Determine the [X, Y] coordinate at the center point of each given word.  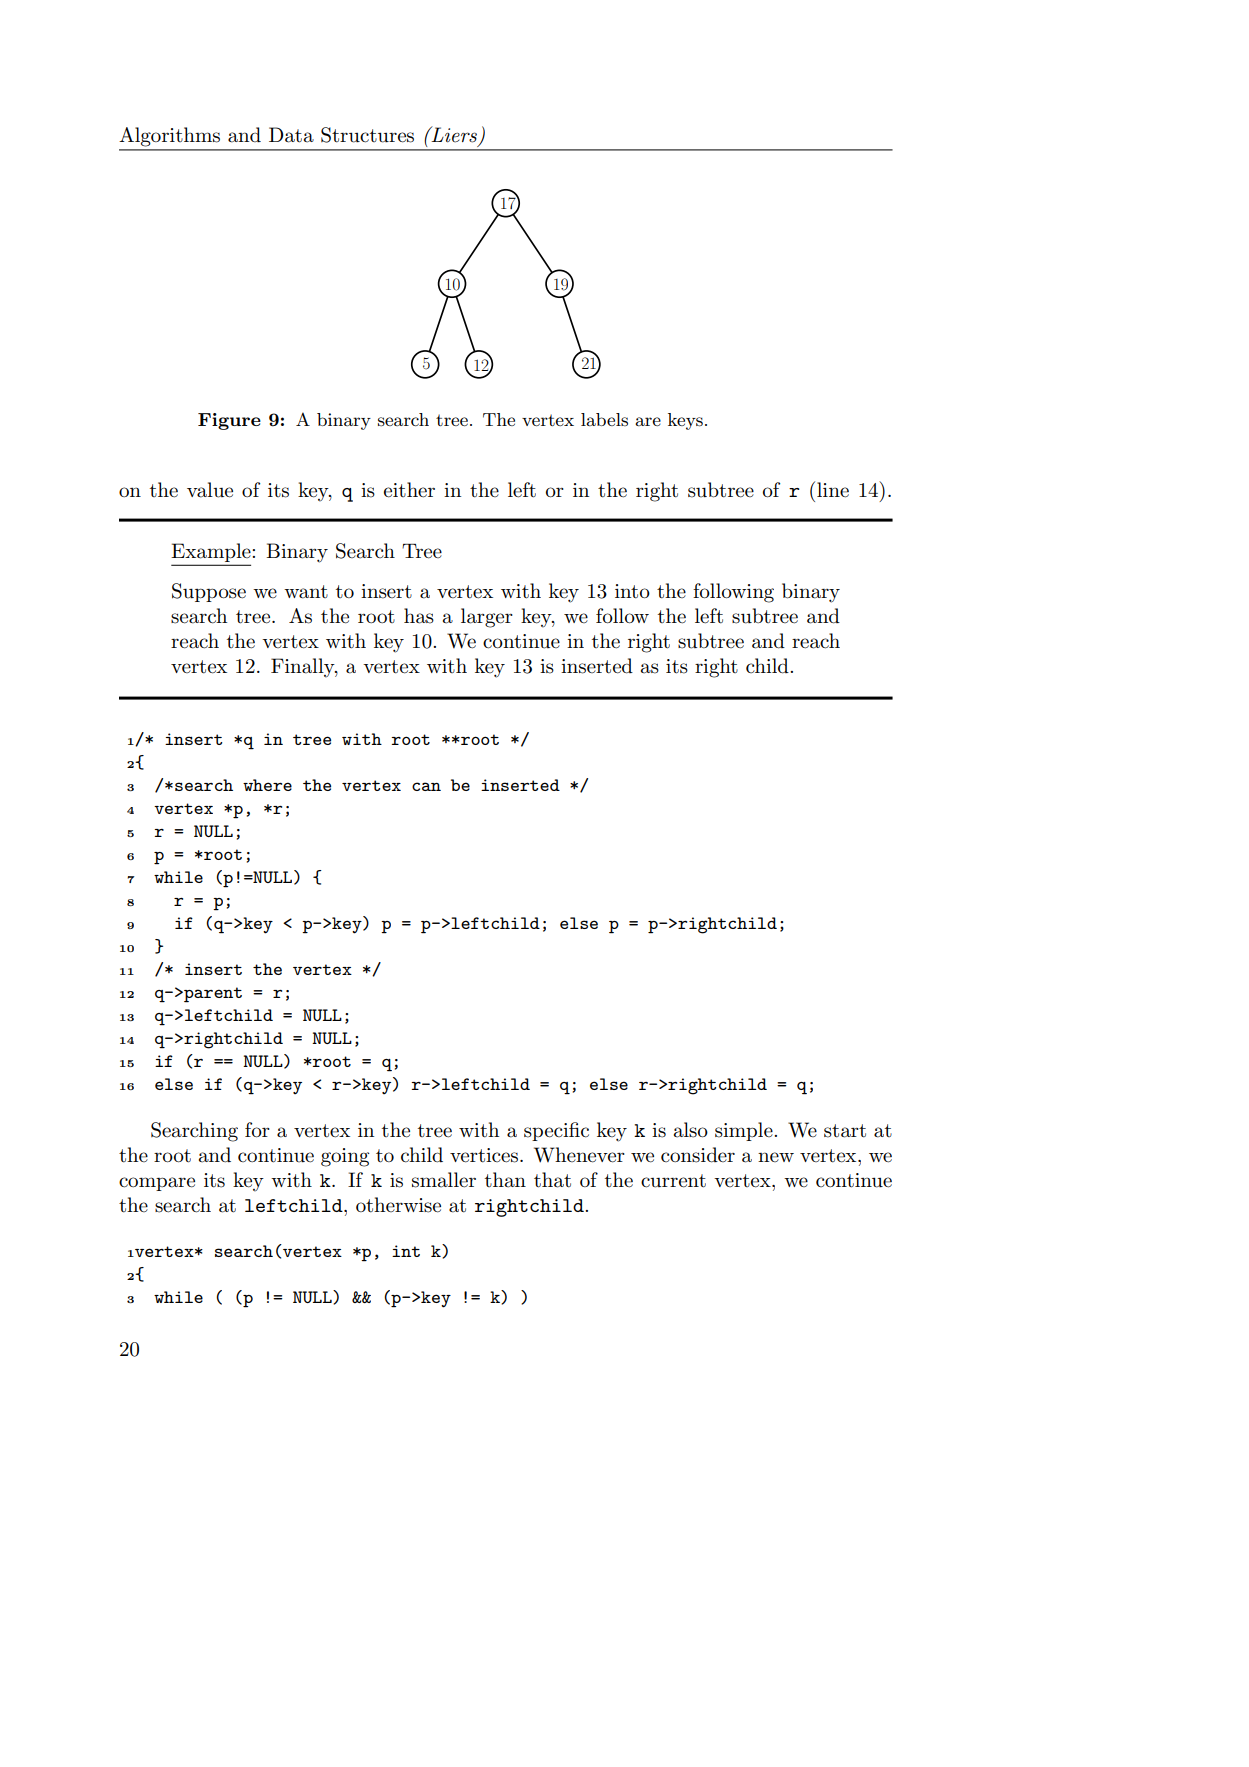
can [426, 786]
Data [291, 135]
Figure [229, 421]
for [257, 1130]
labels [604, 419]
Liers [454, 135]
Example [212, 554]
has [419, 616]
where [267, 785]
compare [157, 1184]
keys [685, 421]
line [833, 490]
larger [487, 618]
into [632, 591]
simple [745, 1131]
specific [556, 1131]
